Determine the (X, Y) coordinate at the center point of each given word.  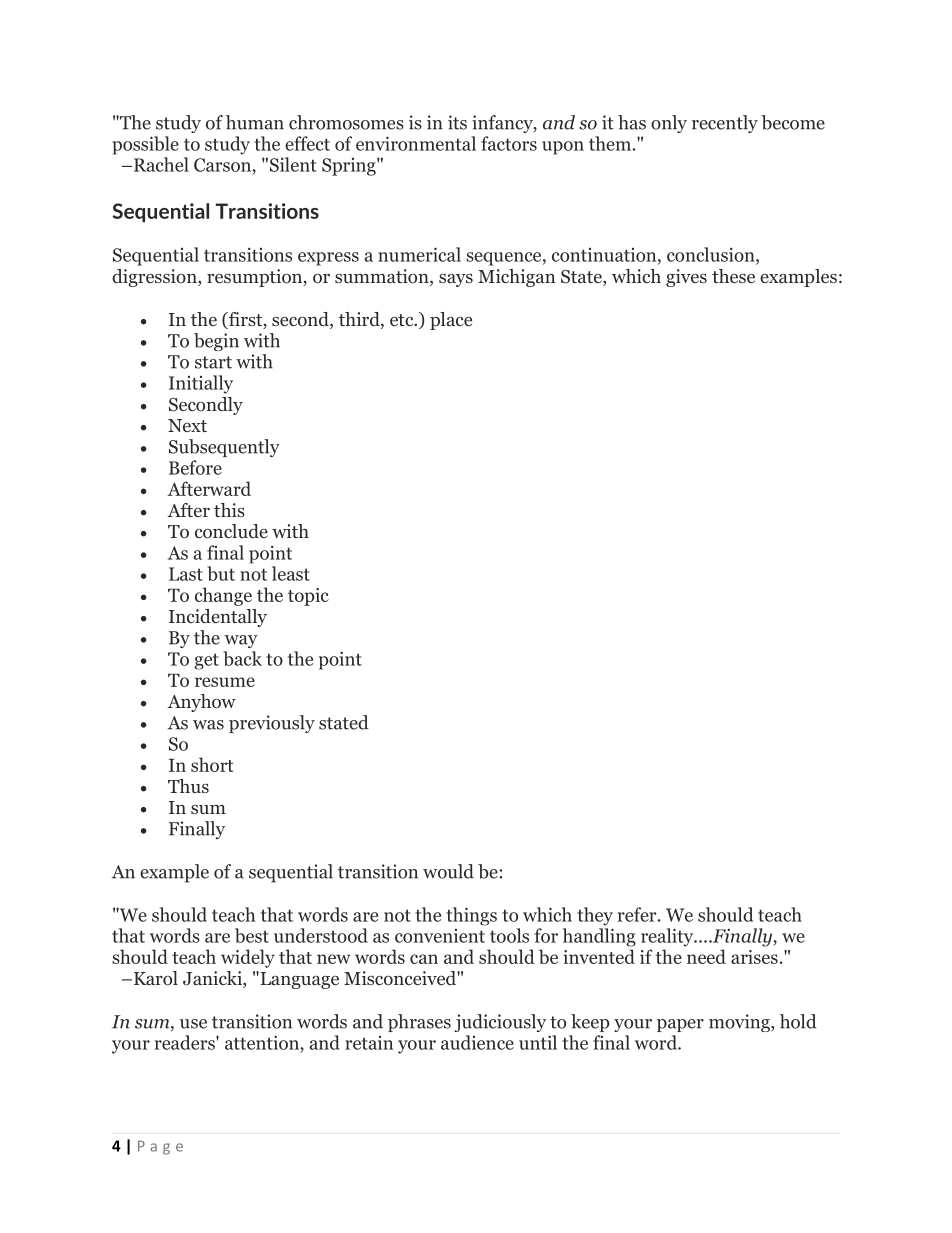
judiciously (500, 1023)
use (193, 1024)
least (291, 573)
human (255, 122)
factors (509, 143)
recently (725, 124)
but (221, 573)
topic (308, 597)
